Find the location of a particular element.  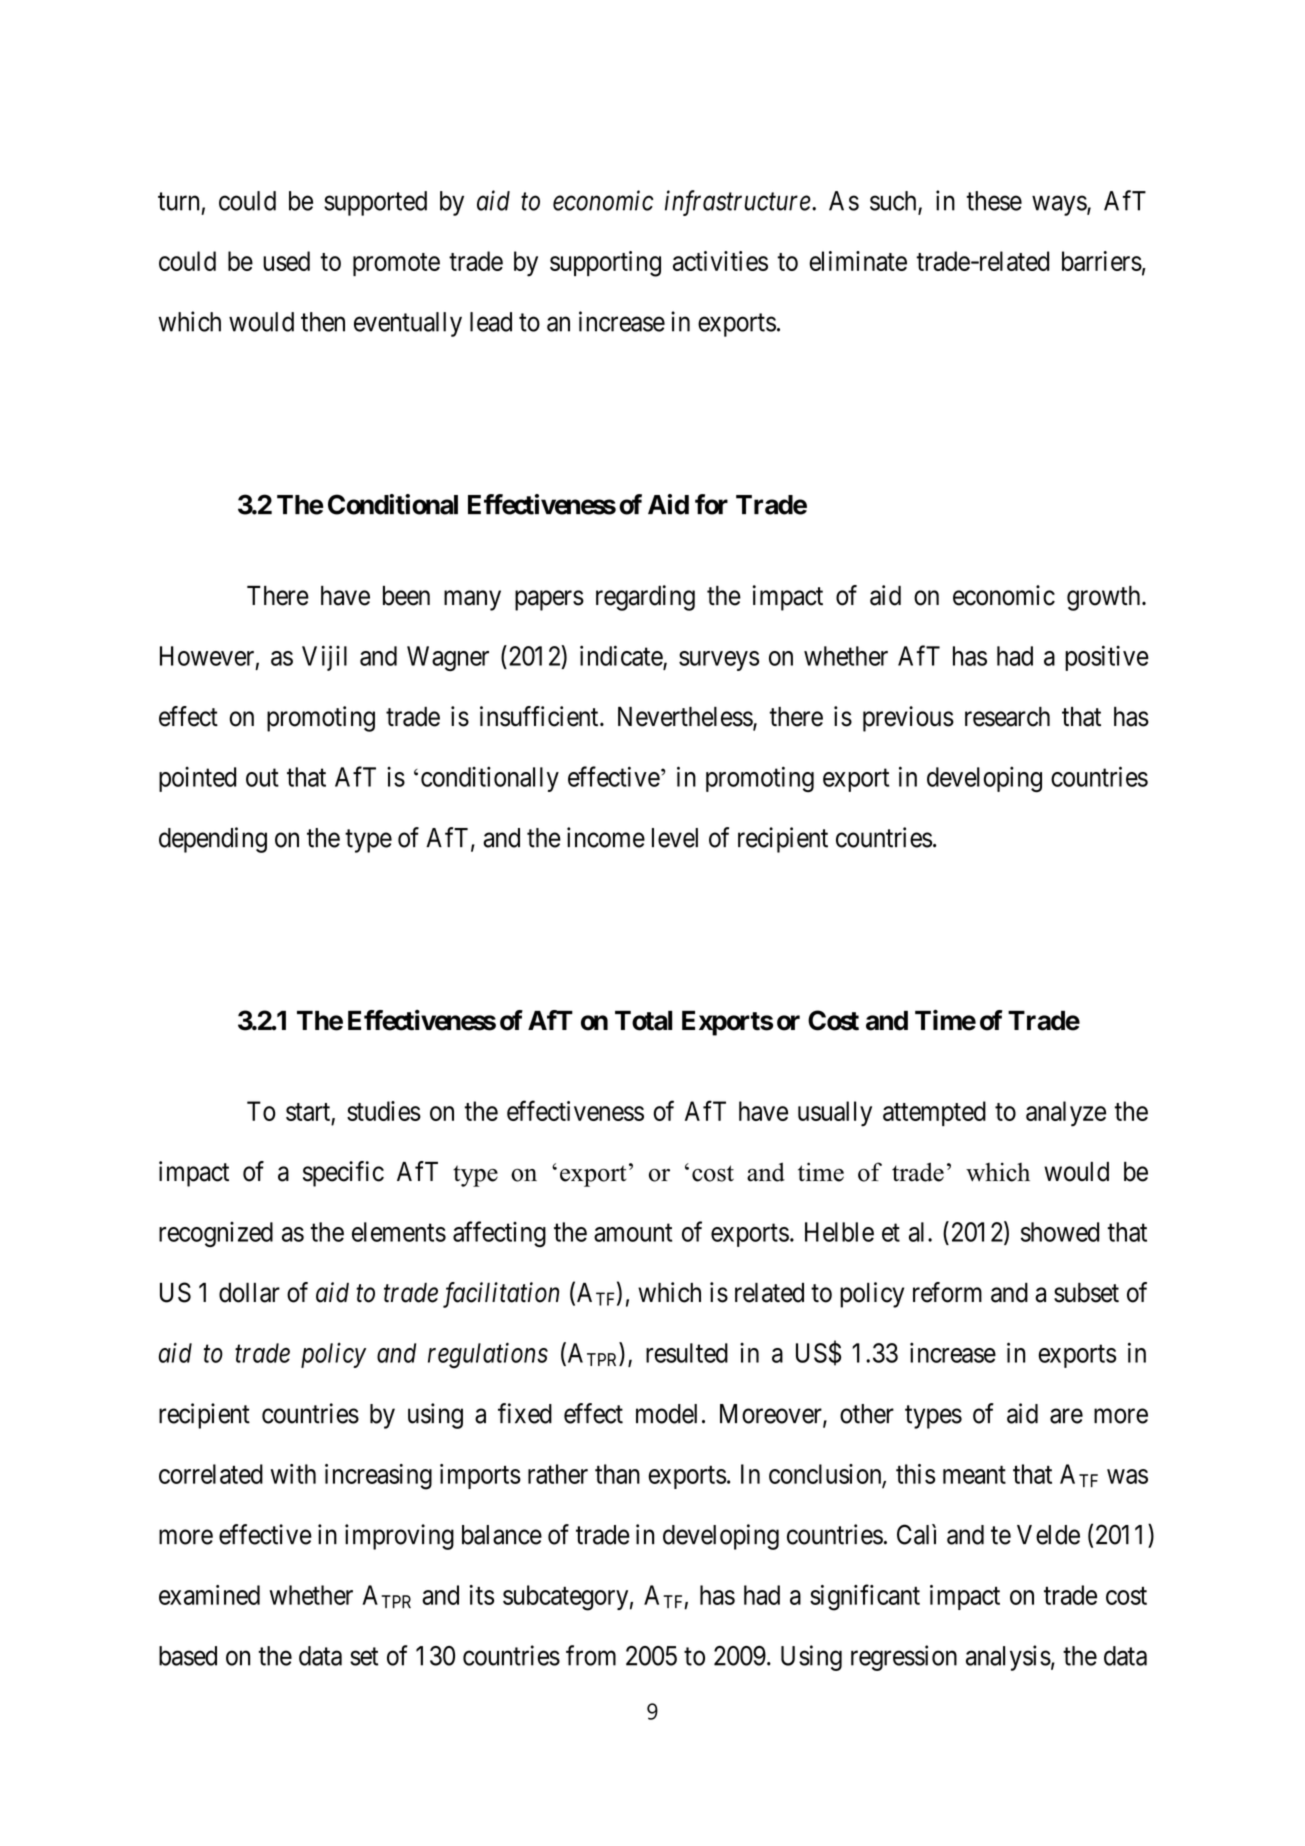

regarding is located at coordinates (645, 598).
